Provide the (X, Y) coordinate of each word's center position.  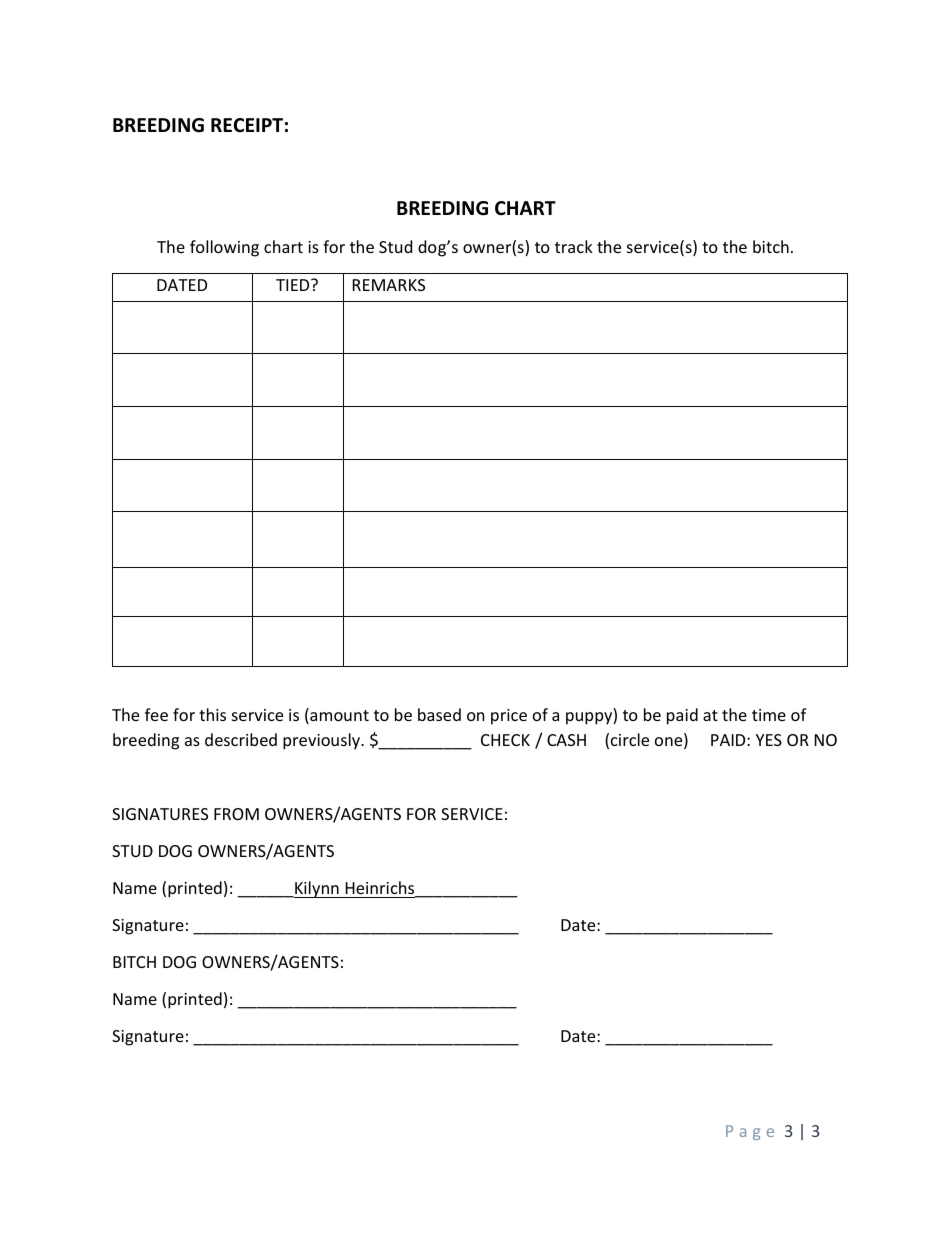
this (212, 714)
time (769, 715)
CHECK (505, 740)
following (224, 248)
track (574, 246)
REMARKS (389, 285)
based (439, 714)
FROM (236, 814)
